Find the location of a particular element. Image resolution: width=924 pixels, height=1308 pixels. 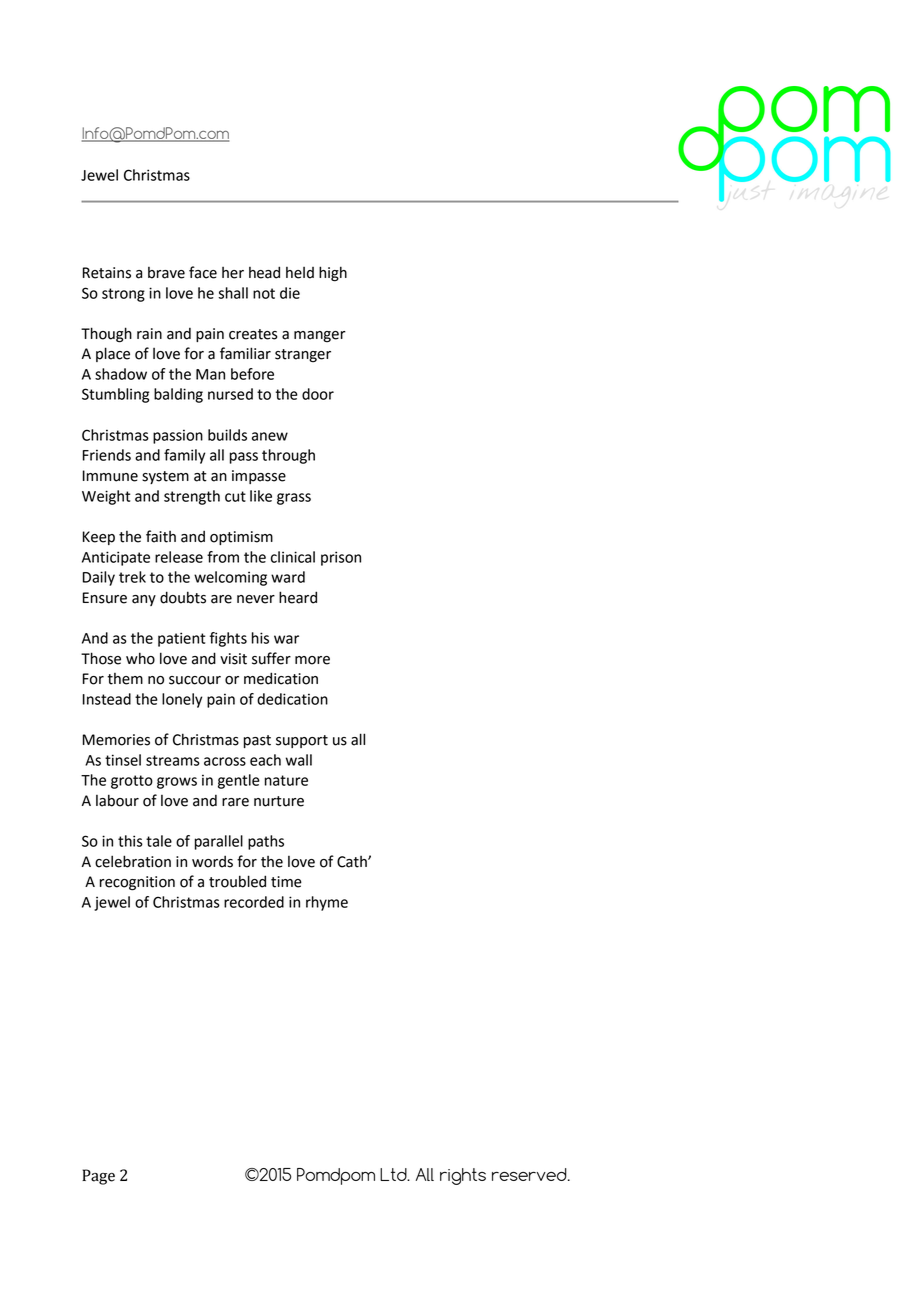

die is located at coordinates (290, 293).
